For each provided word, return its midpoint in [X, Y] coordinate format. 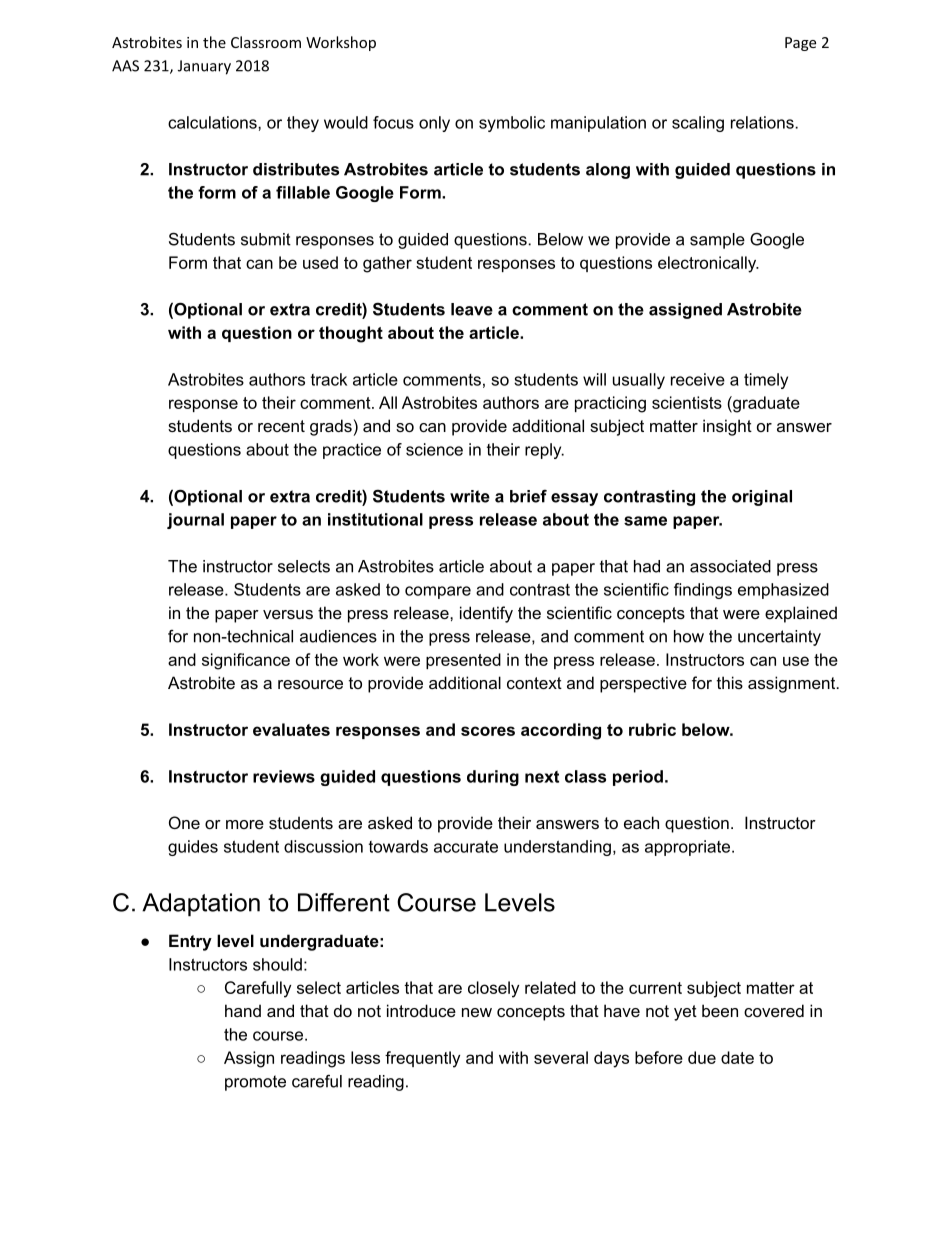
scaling [698, 124]
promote [255, 1083]
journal [195, 521]
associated [730, 566]
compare [438, 592]
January [204, 67]
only [434, 124]
